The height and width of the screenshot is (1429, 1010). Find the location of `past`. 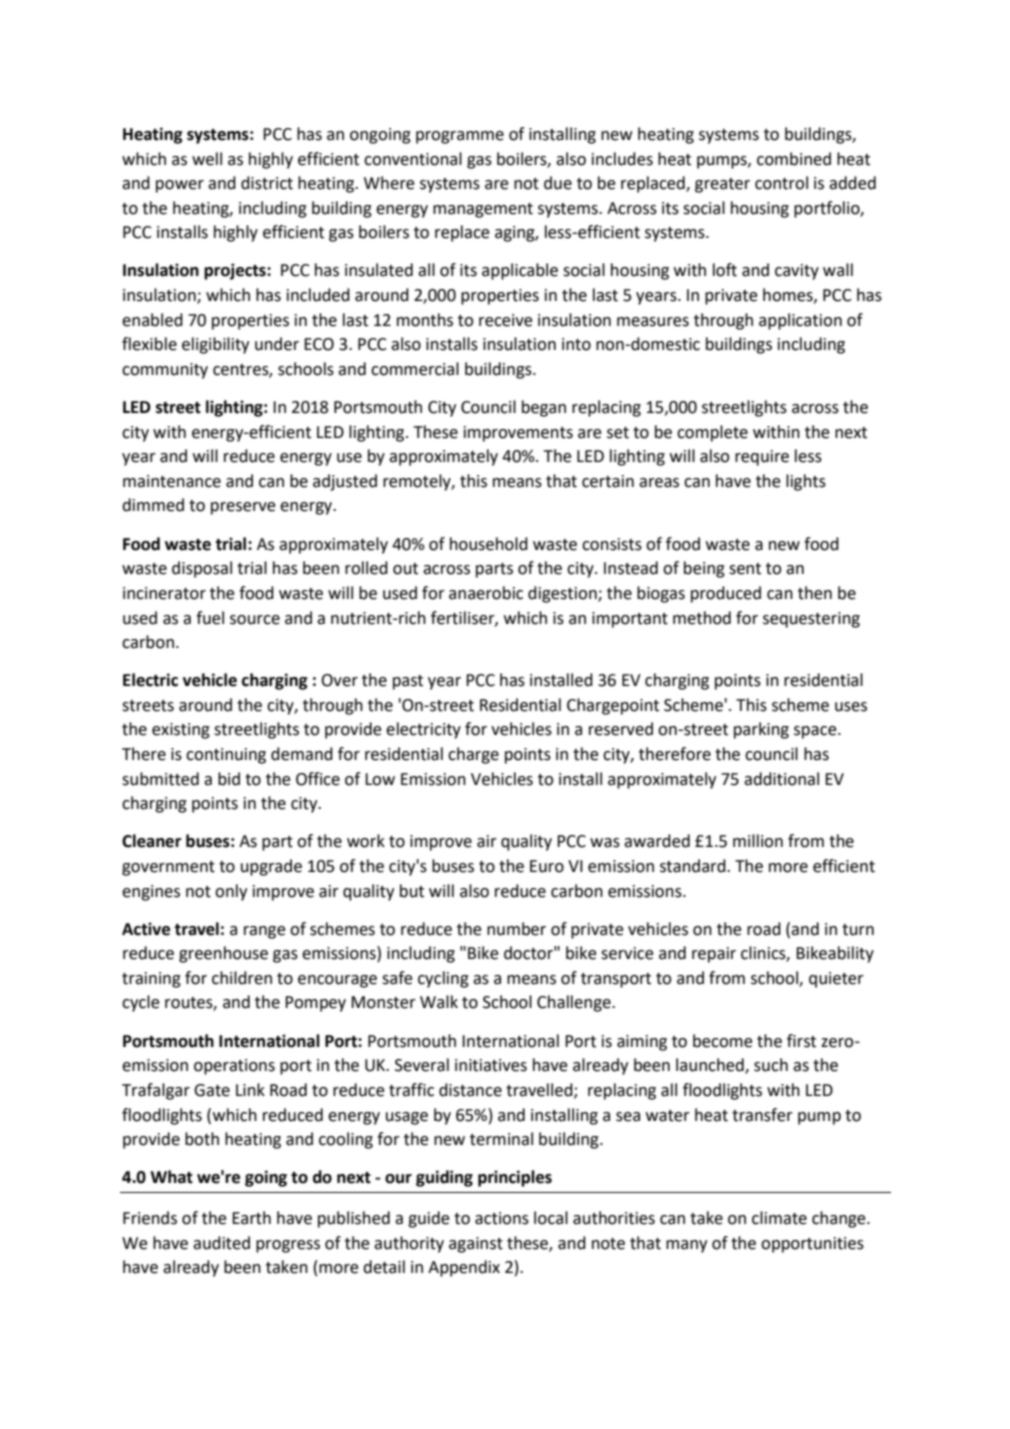

past is located at coordinates (408, 682).
